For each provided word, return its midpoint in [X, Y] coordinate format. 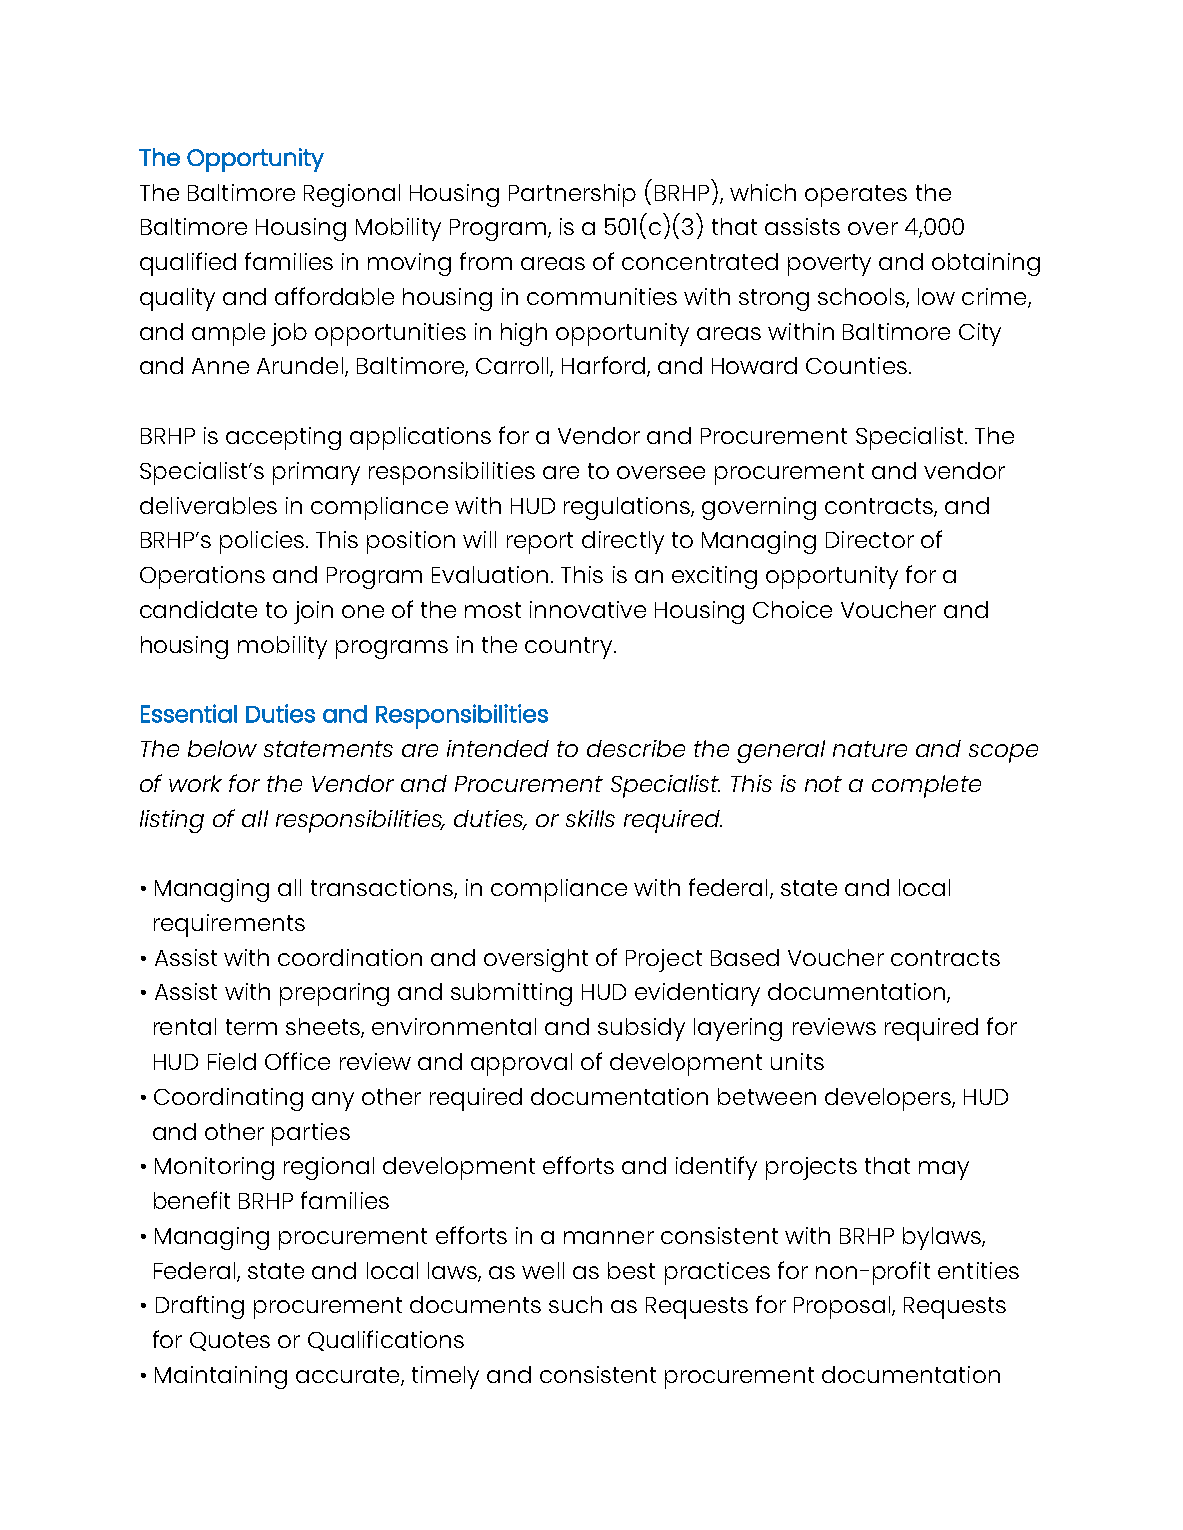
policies [262, 542]
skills [590, 818]
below [222, 748]
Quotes [230, 1341]
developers [889, 1099]
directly [623, 542]
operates [856, 196]
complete [926, 786]
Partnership [572, 195]
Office [297, 1061]
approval [521, 1064]
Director [870, 539]
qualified [188, 264]
